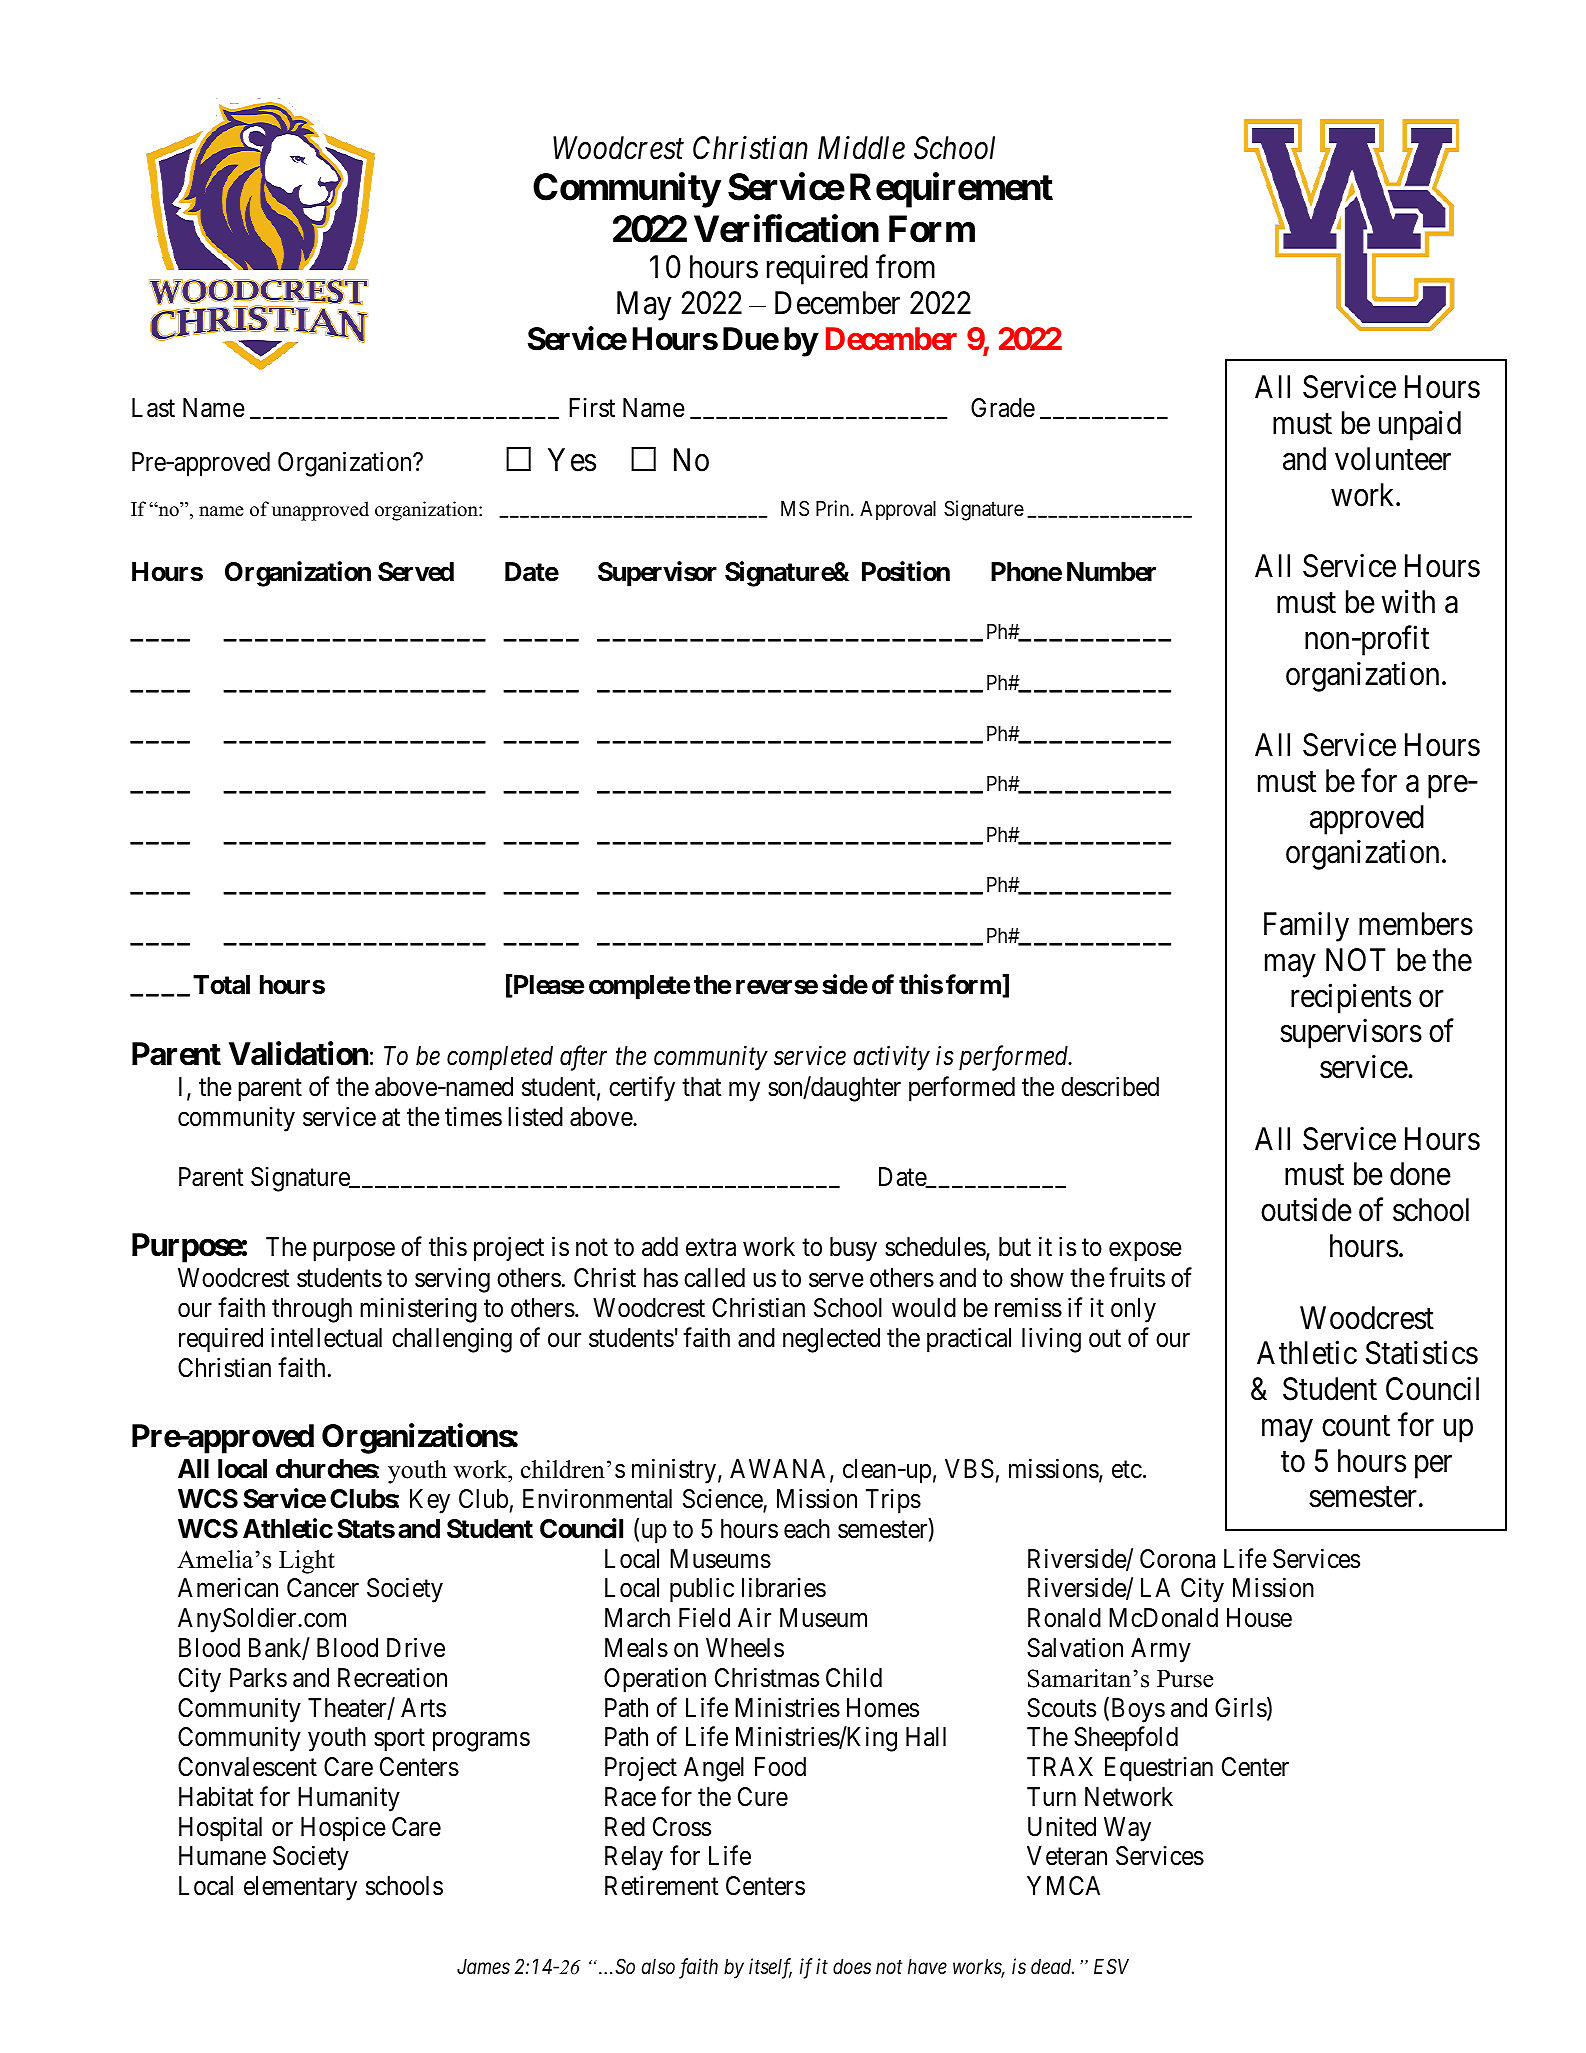 The width and height of the screenshot is (1586, 2053). What do you see at coordinates (701, 1087) in the screenshot?
I see `that` at bounding box center [701, 1087].
